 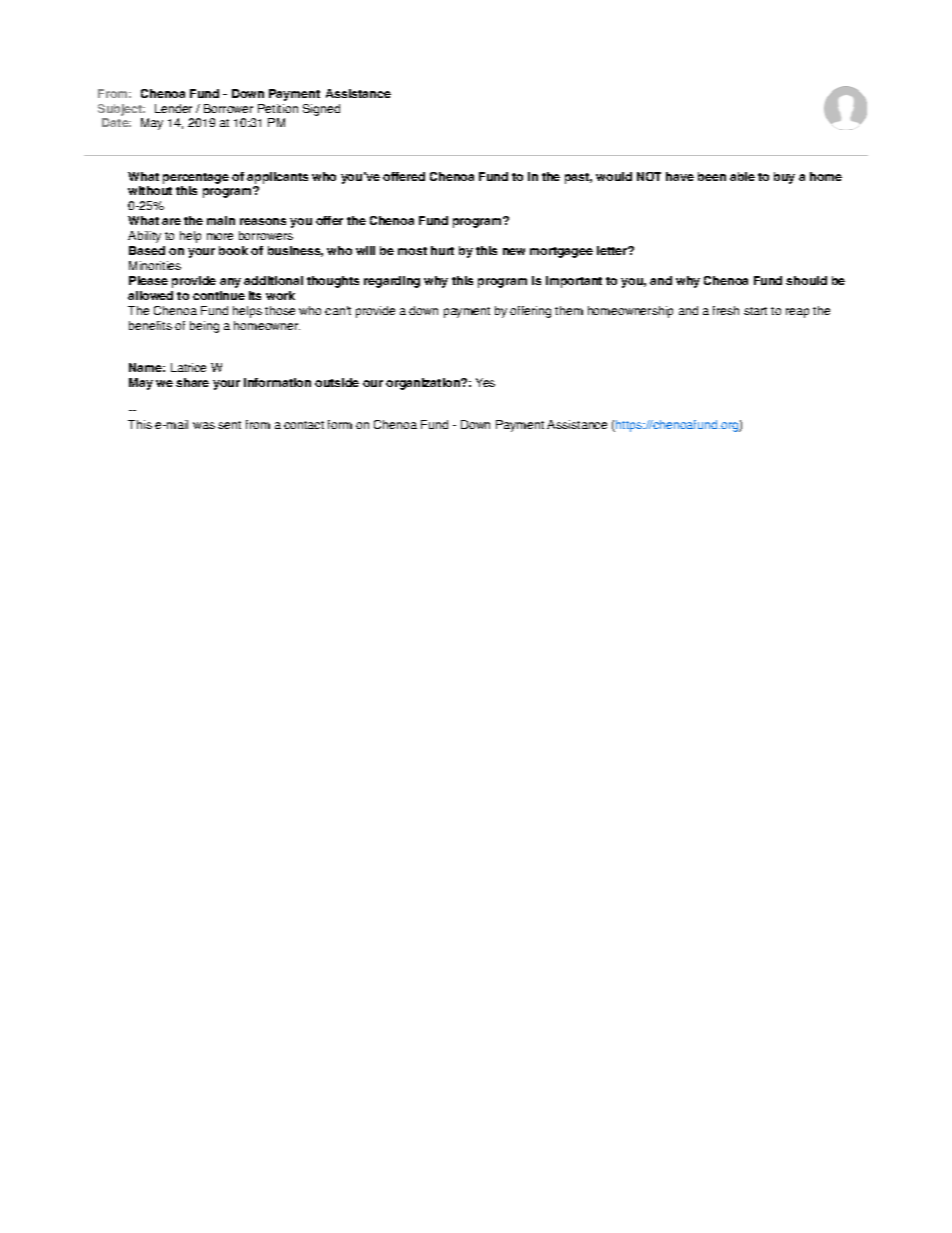 I want to click on main, so click(x=221, y=220).
